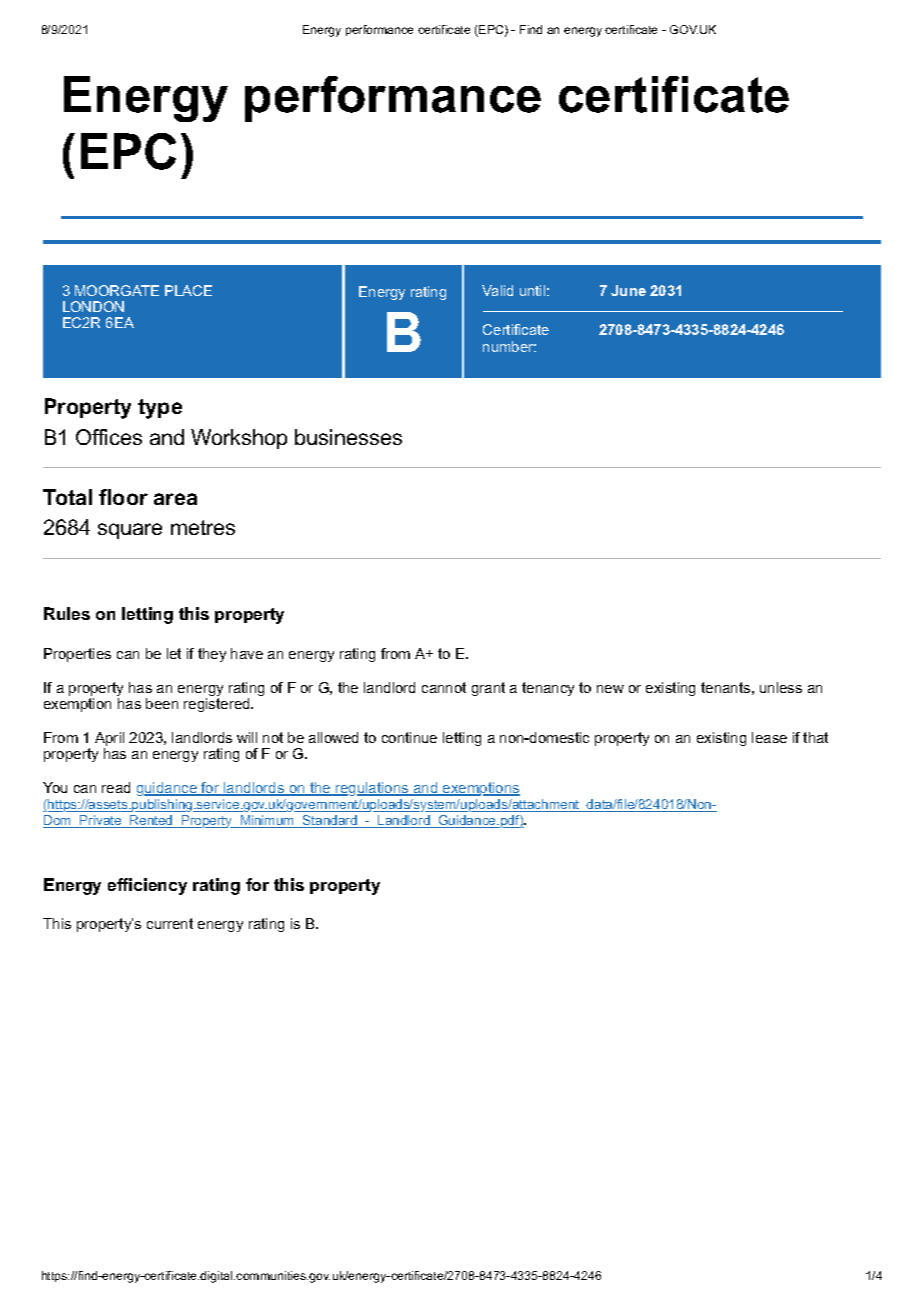 This image has width=924, height=1307. Describe the element at coordinates (67, 613) in the image. I see `Rules` at that location.
